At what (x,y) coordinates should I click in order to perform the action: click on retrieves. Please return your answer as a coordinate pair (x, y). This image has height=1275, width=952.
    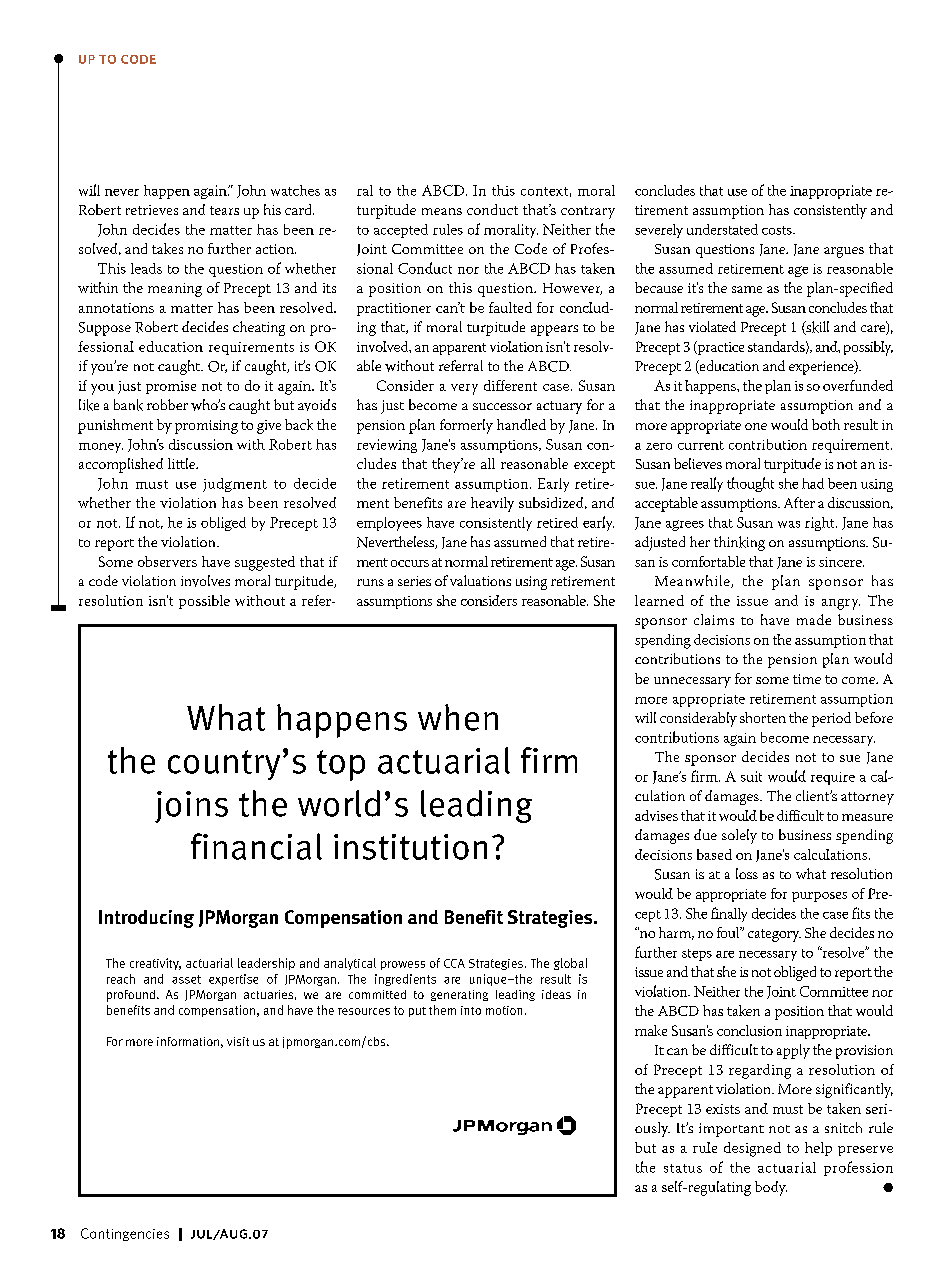
    Looking at the image, I should click on (152, 210).
